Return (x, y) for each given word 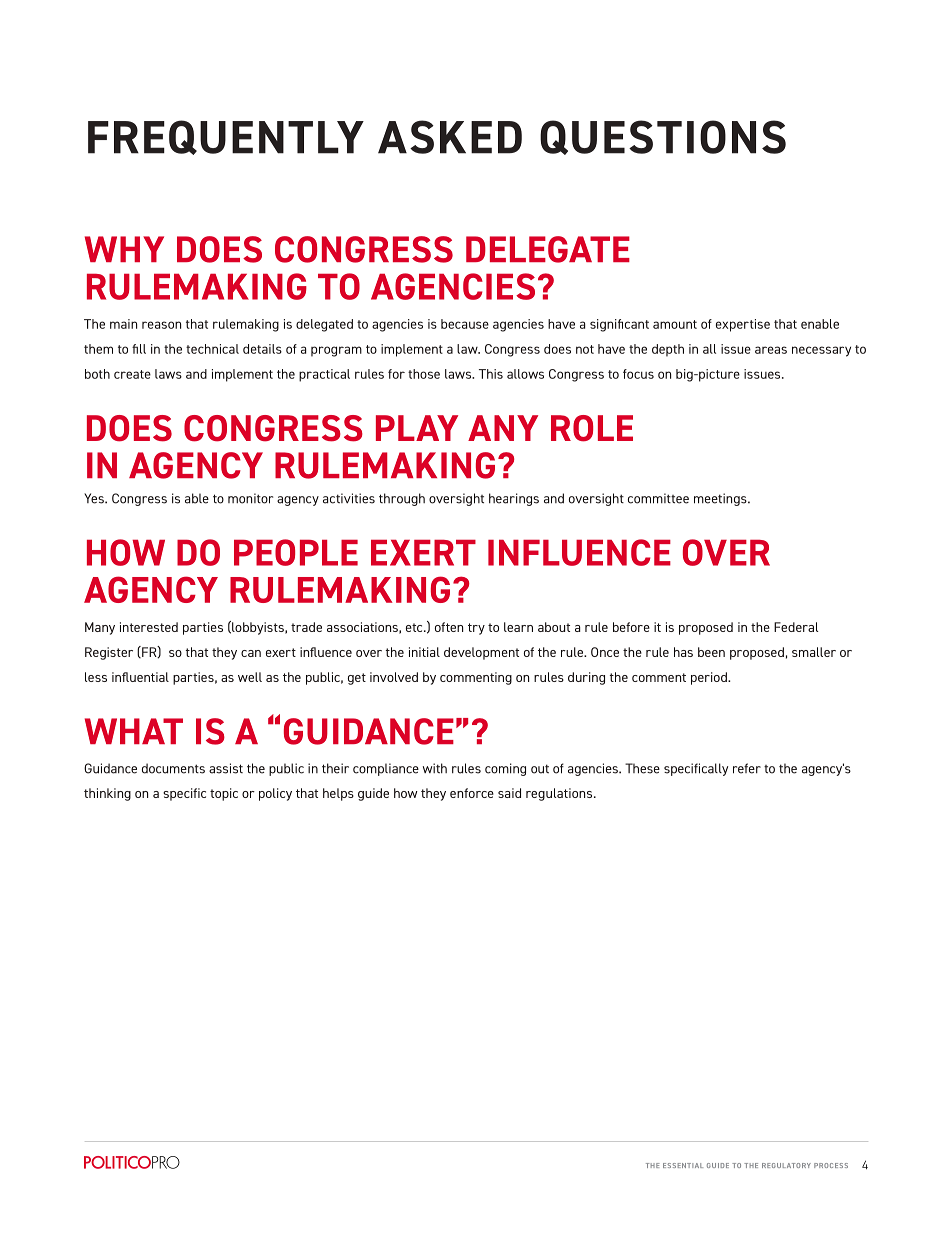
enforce (472, 793)
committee (658, 498)
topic (224, 794)
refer (747, 768)
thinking (107, 794)
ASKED (450, 137)
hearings (514, 499)
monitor (250, 498)
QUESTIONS (663, 137)
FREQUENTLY (226, 137)
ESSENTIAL (683, 1165)
